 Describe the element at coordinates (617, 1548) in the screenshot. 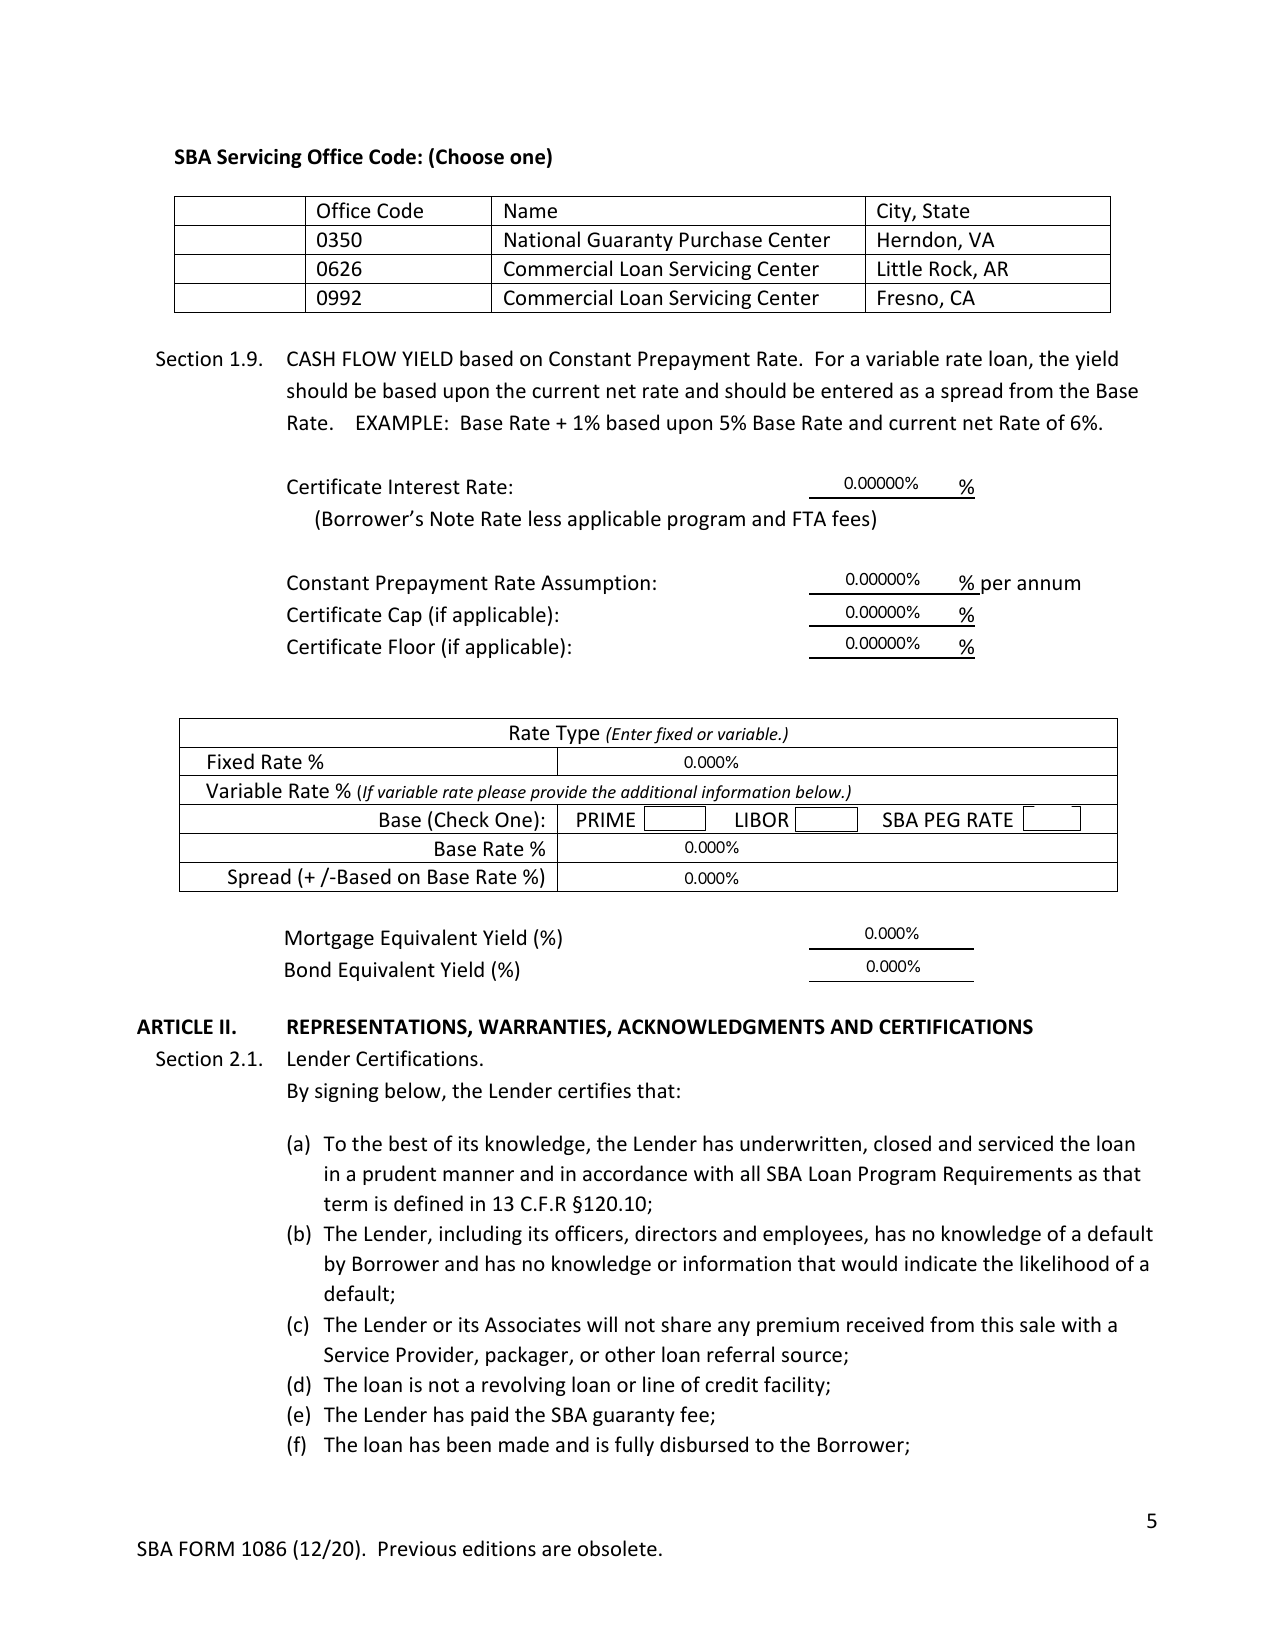

I see `obsolete` at that location.
